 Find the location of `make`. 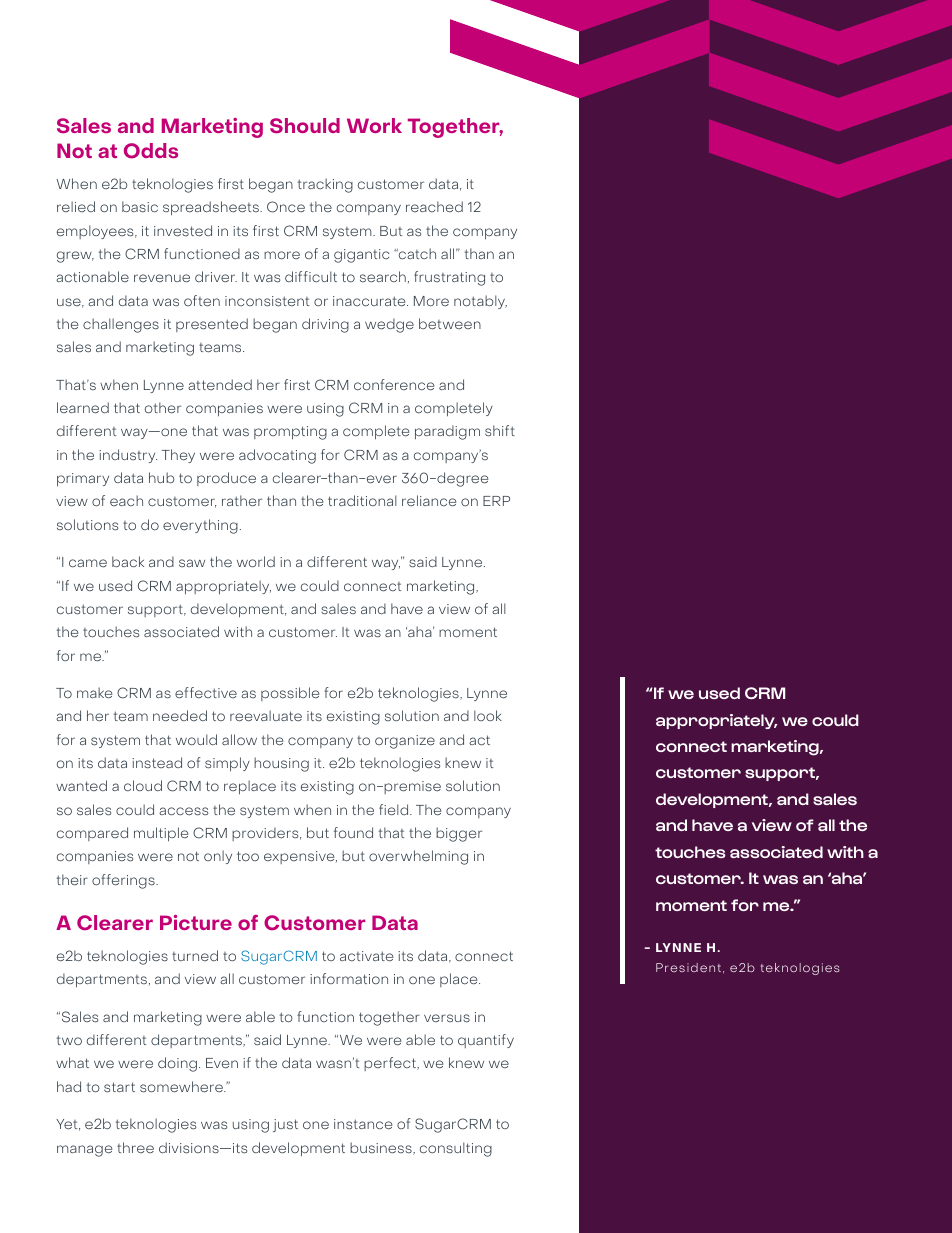

make is located at coordinates (94, 693).
